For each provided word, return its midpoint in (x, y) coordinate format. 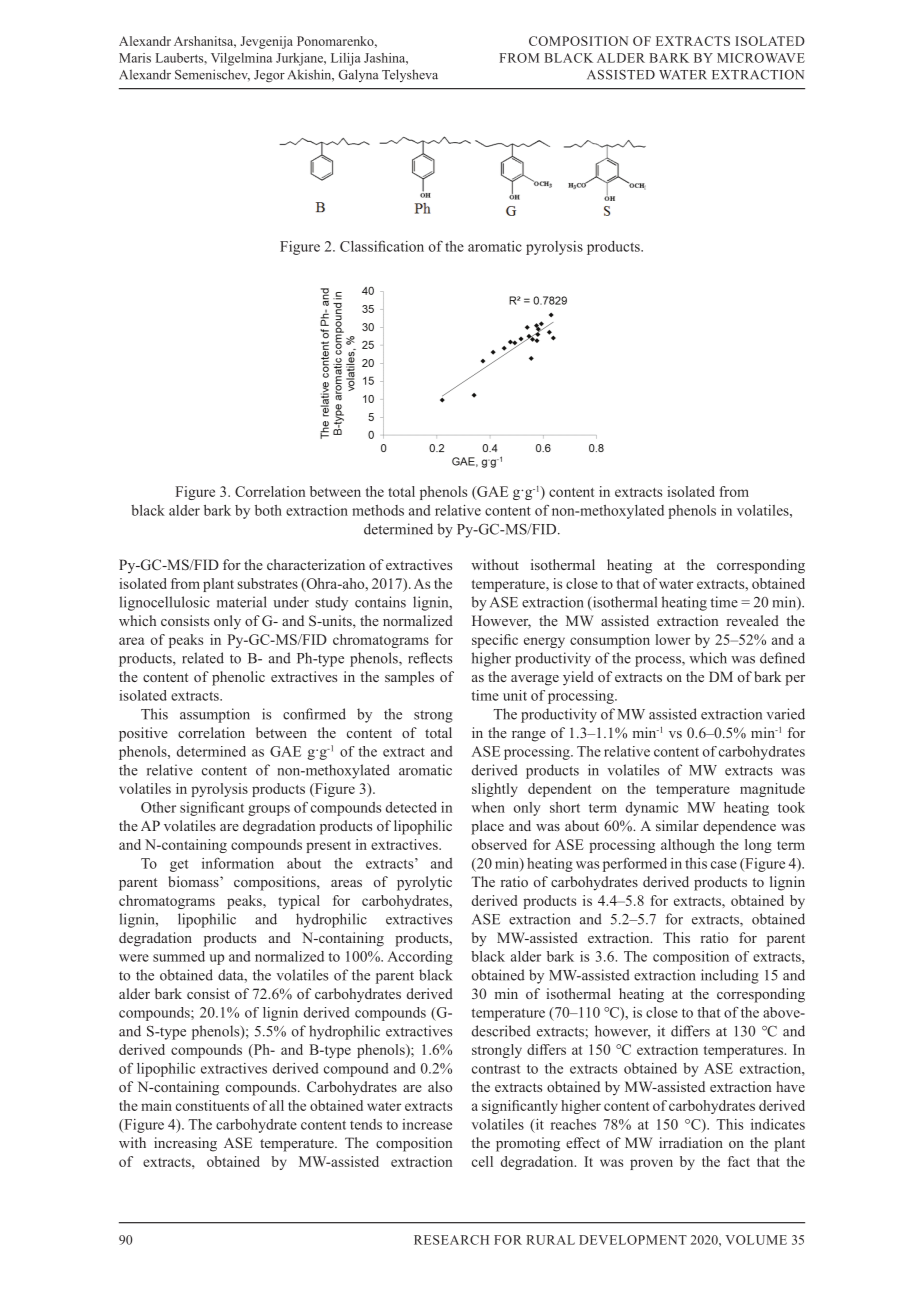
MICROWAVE (761, 58)
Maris (135, 58)
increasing (185, 1144)
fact (739, 1161)
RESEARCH (451, 1240)
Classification (382, 246)
